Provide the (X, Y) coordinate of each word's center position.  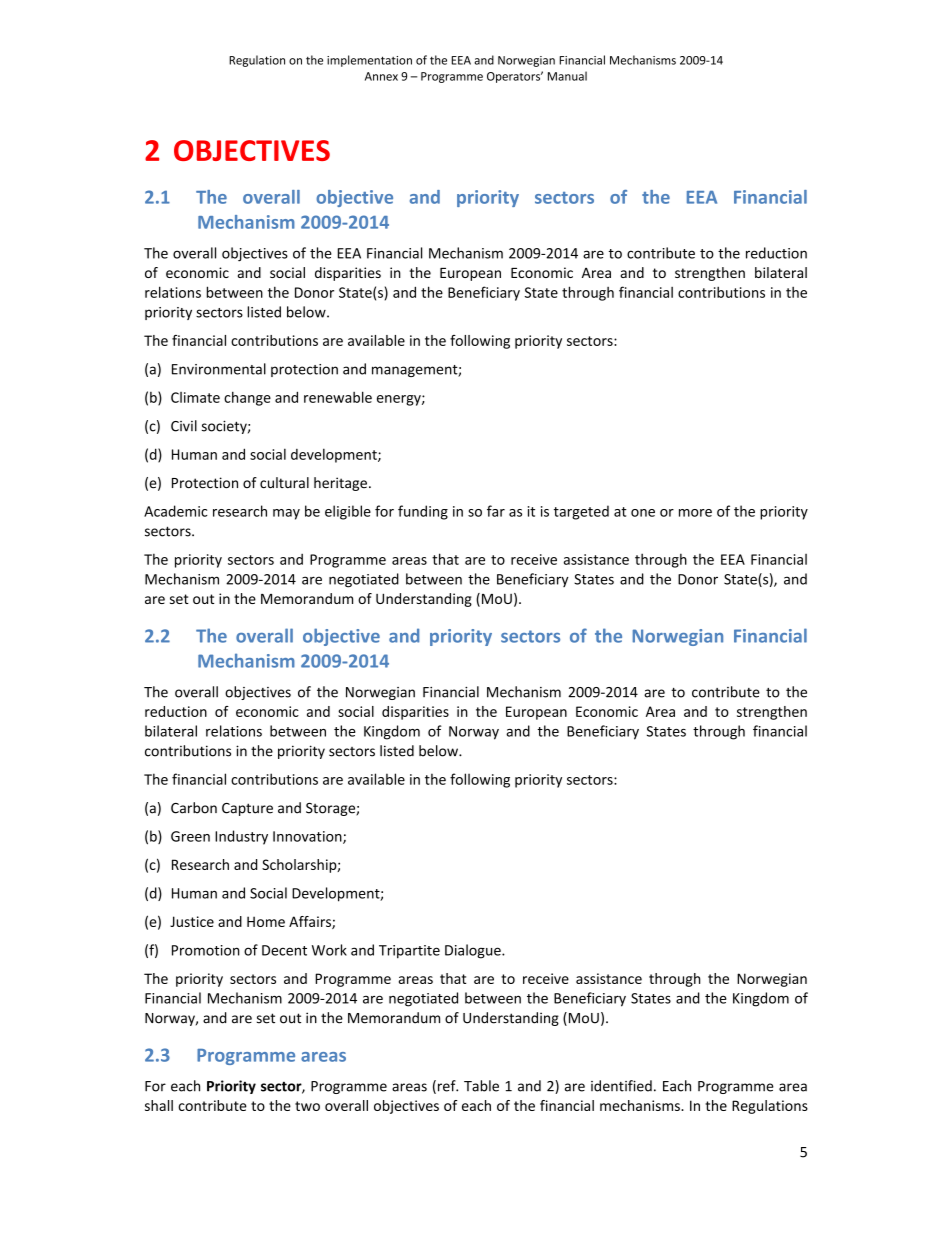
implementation (369, 61)
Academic (175, 511)
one (643, 513)
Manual (567, 76)
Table (481, 1086)
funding (423, 512)
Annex (381, 76)
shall (159, 1105)
